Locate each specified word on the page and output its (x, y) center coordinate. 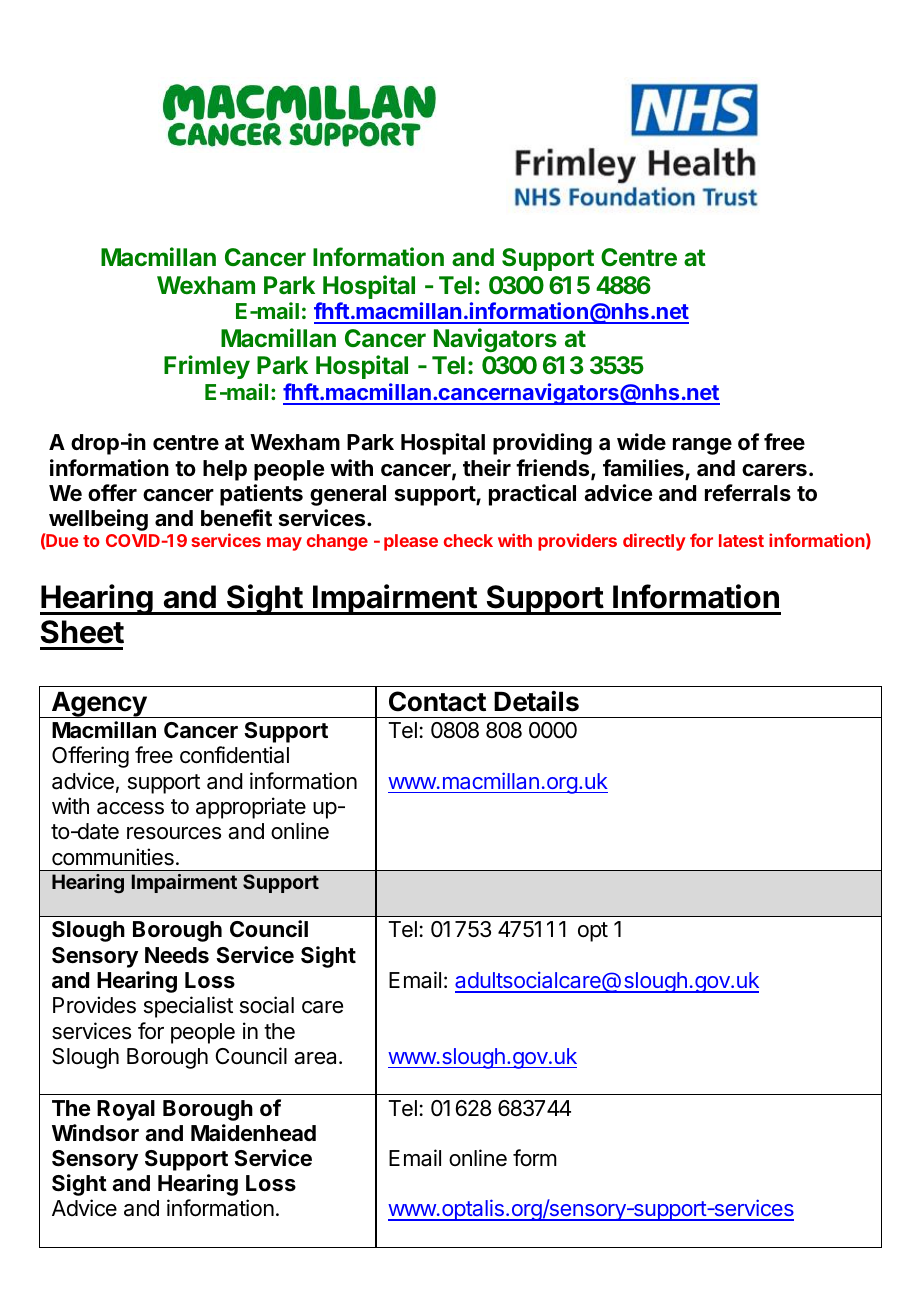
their (487, 468)
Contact (437, 701)
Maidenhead (253, 1133)
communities (113, 857)
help (225, 470)
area (317, 1058)
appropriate (251, 808)
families (644, 469)
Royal (126, 1110)
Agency (99, 705)
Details (536, 701)
